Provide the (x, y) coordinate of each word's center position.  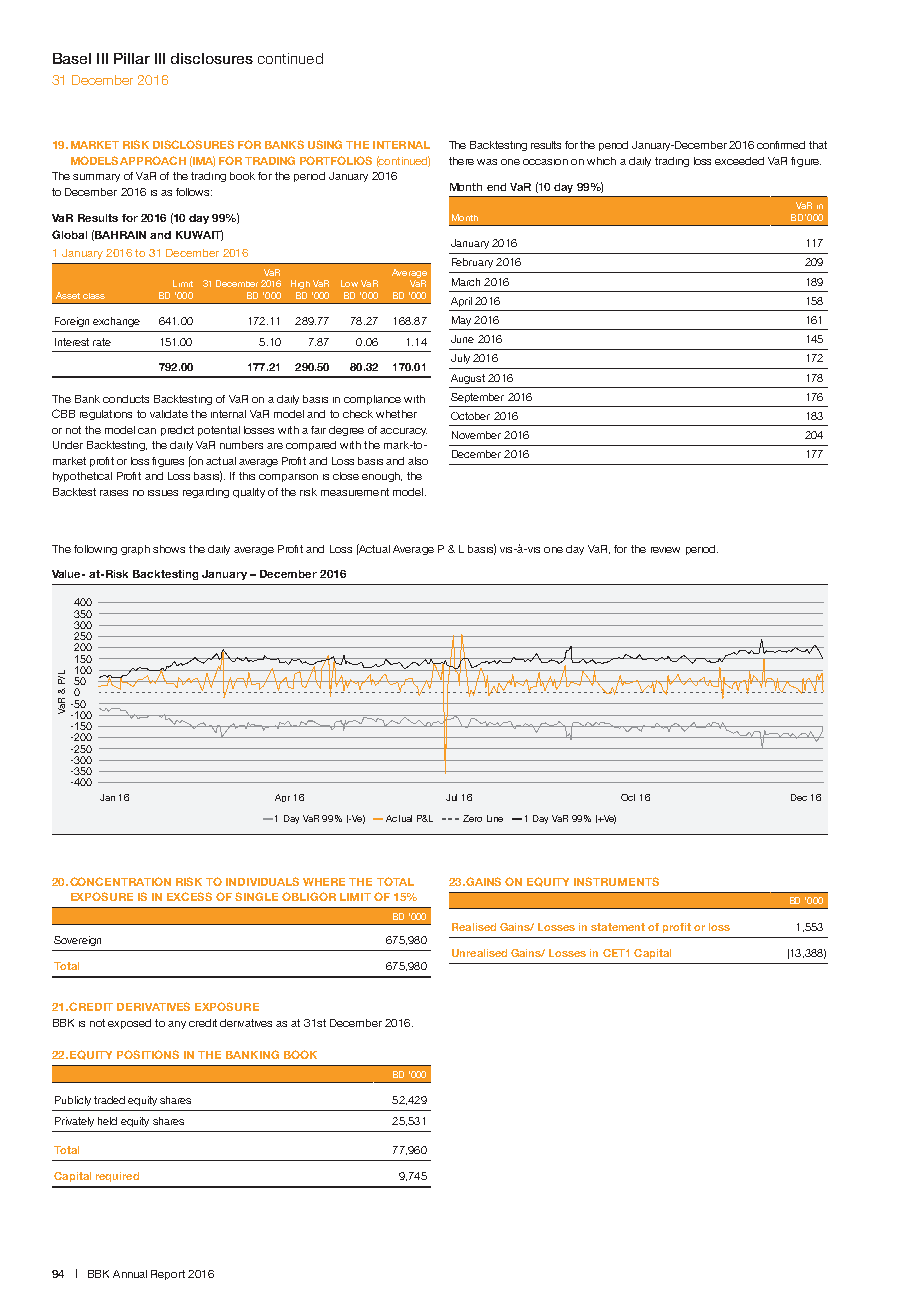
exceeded (739, 161)
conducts (126, 399)
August (468, 379)
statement (618, 927)
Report (168, 1275)
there (461, 161)
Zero (472, 818)
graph (135, 550)
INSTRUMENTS (616, 881)
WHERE (324, 882)
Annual (130, 1274)
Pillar (132, 58)
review (665, 550)
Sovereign (77, 941)
